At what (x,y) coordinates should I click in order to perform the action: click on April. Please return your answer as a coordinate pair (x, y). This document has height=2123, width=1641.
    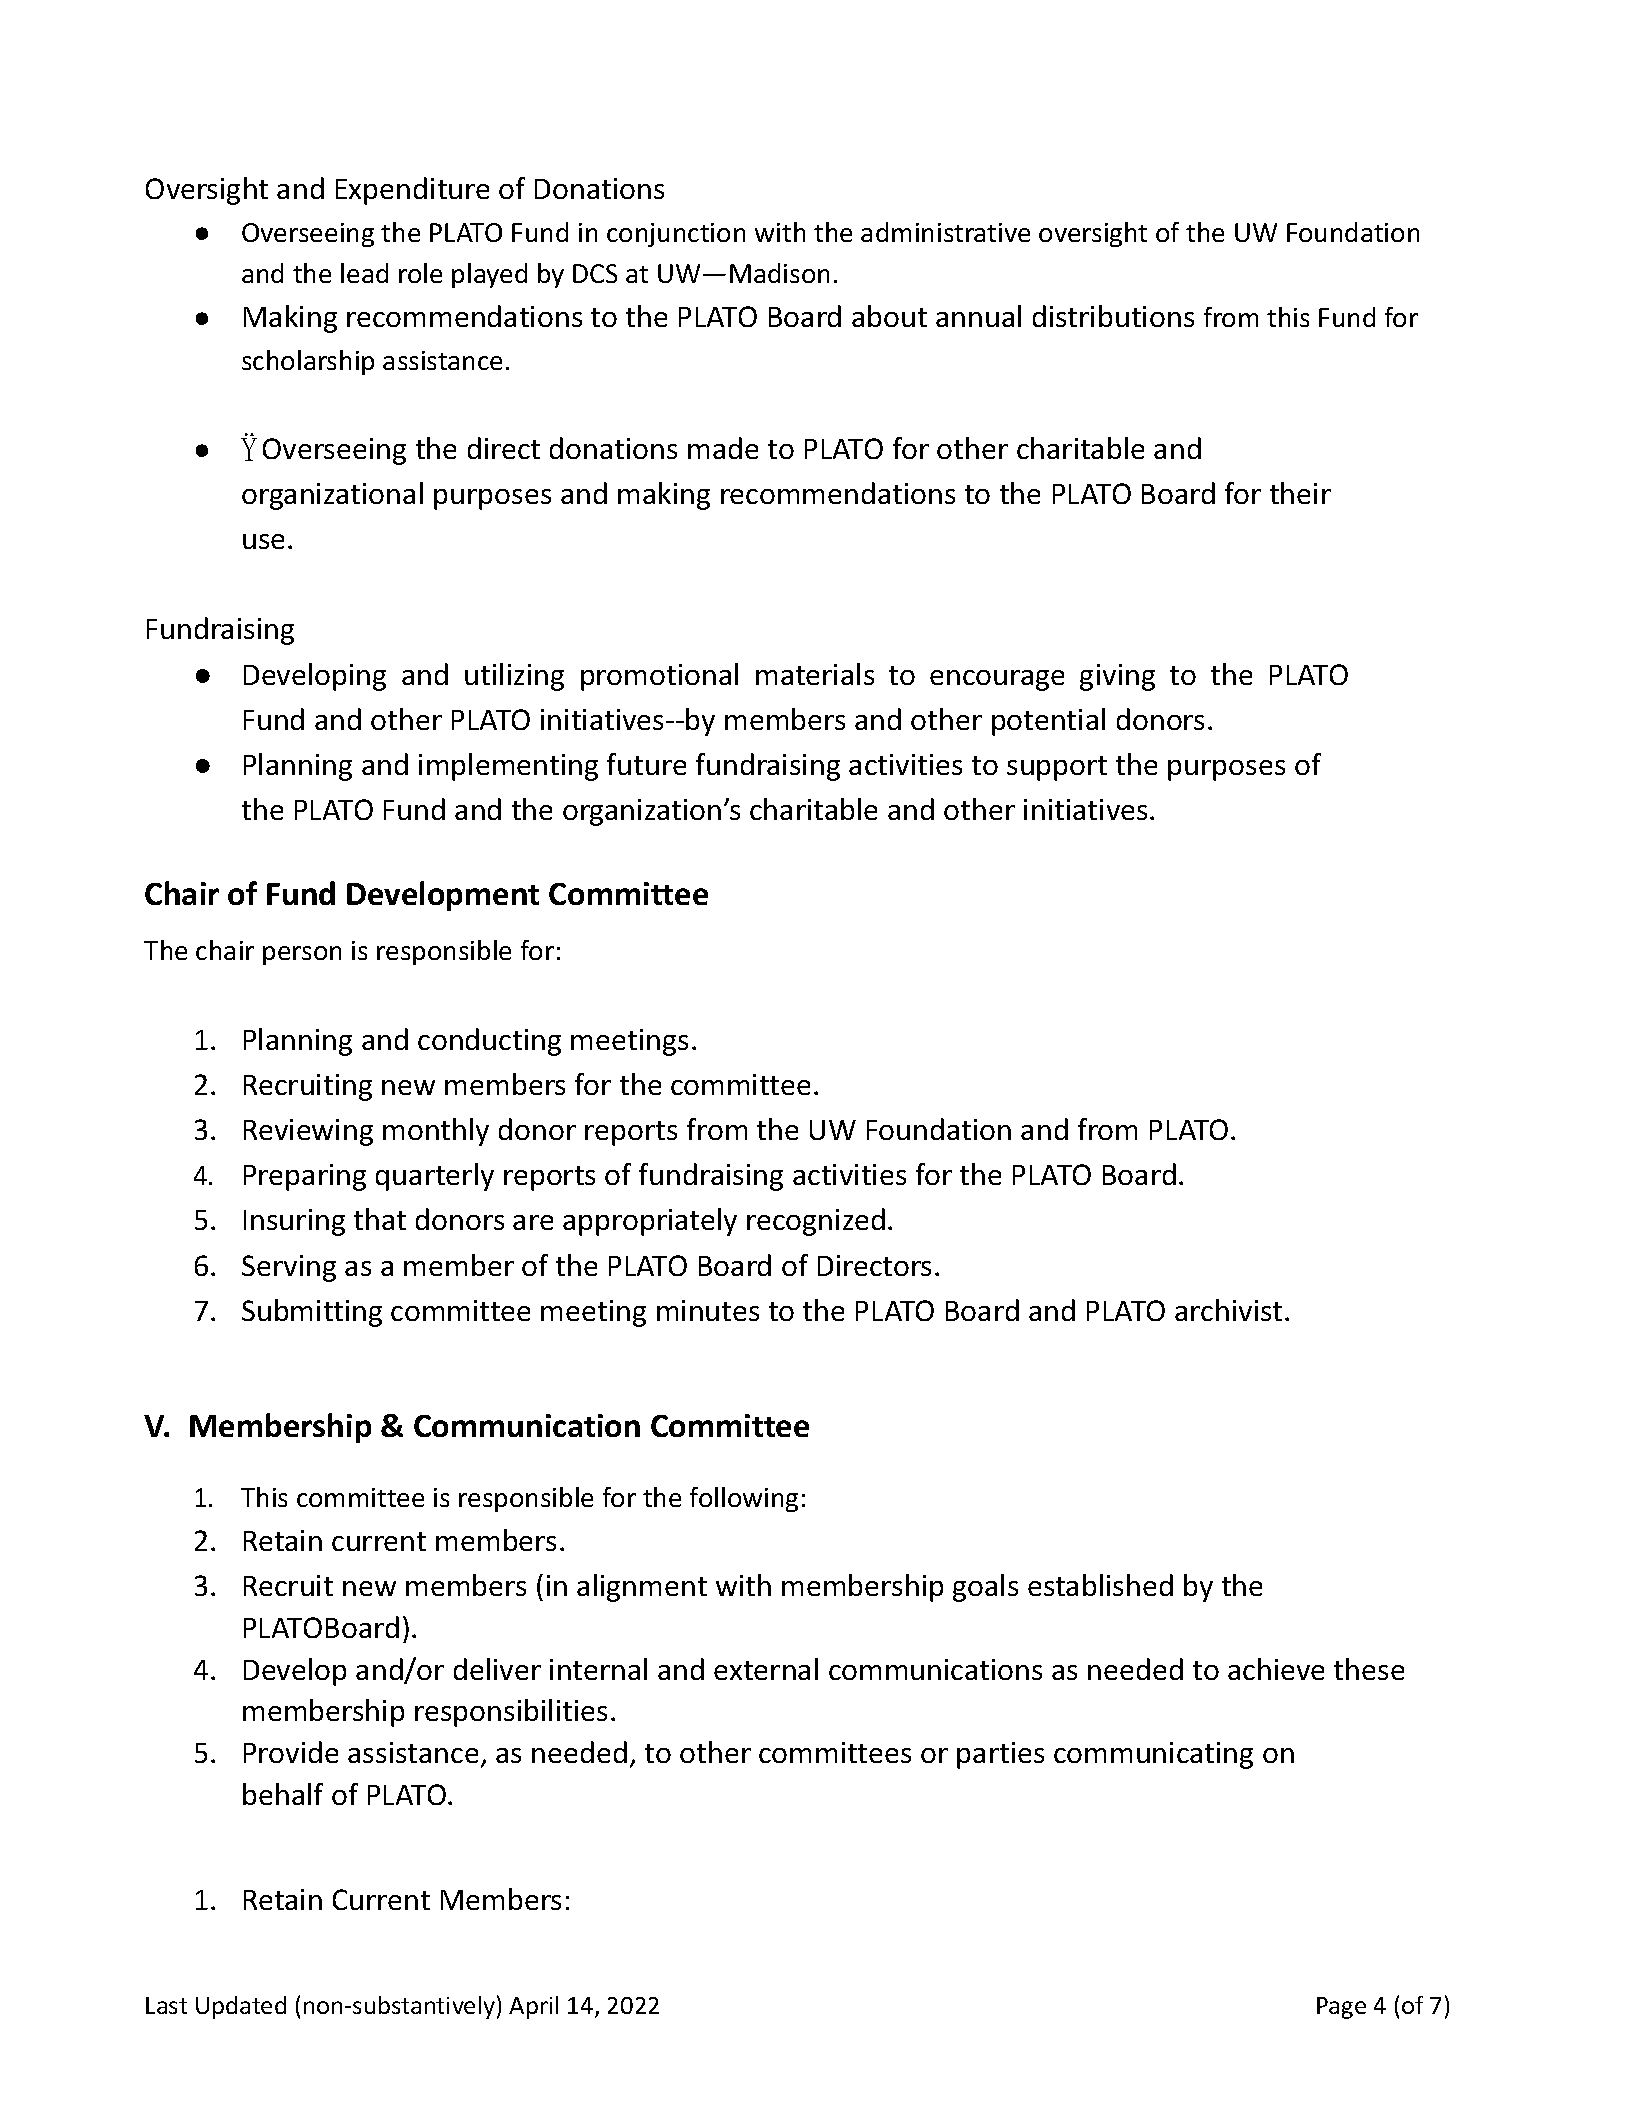
    Looking at the image, I should click on (533, 2007).
